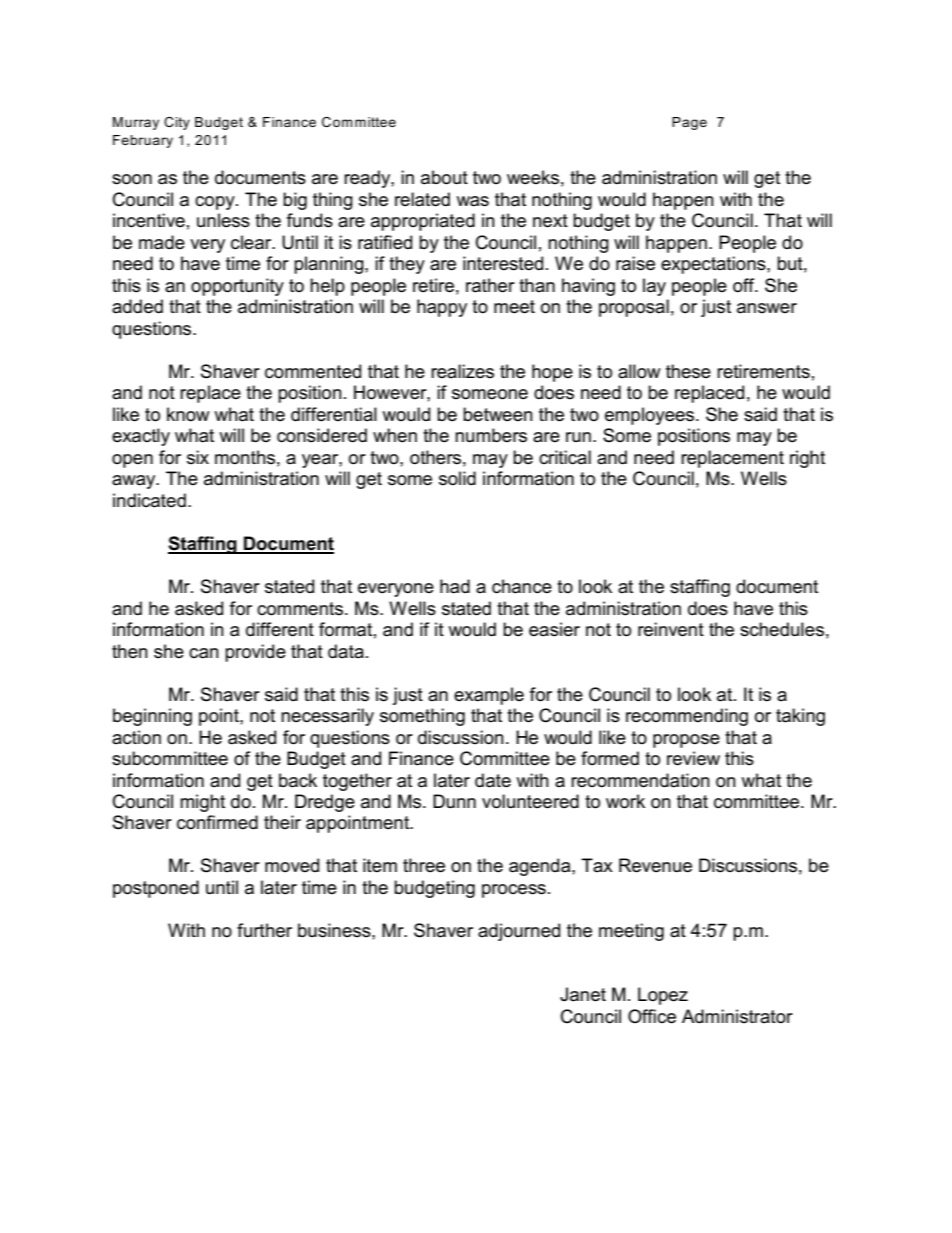 The height and width of the page is (1233, 952). Describe the element at coordinates (444, 177) in the page. I see `about` at that location.
